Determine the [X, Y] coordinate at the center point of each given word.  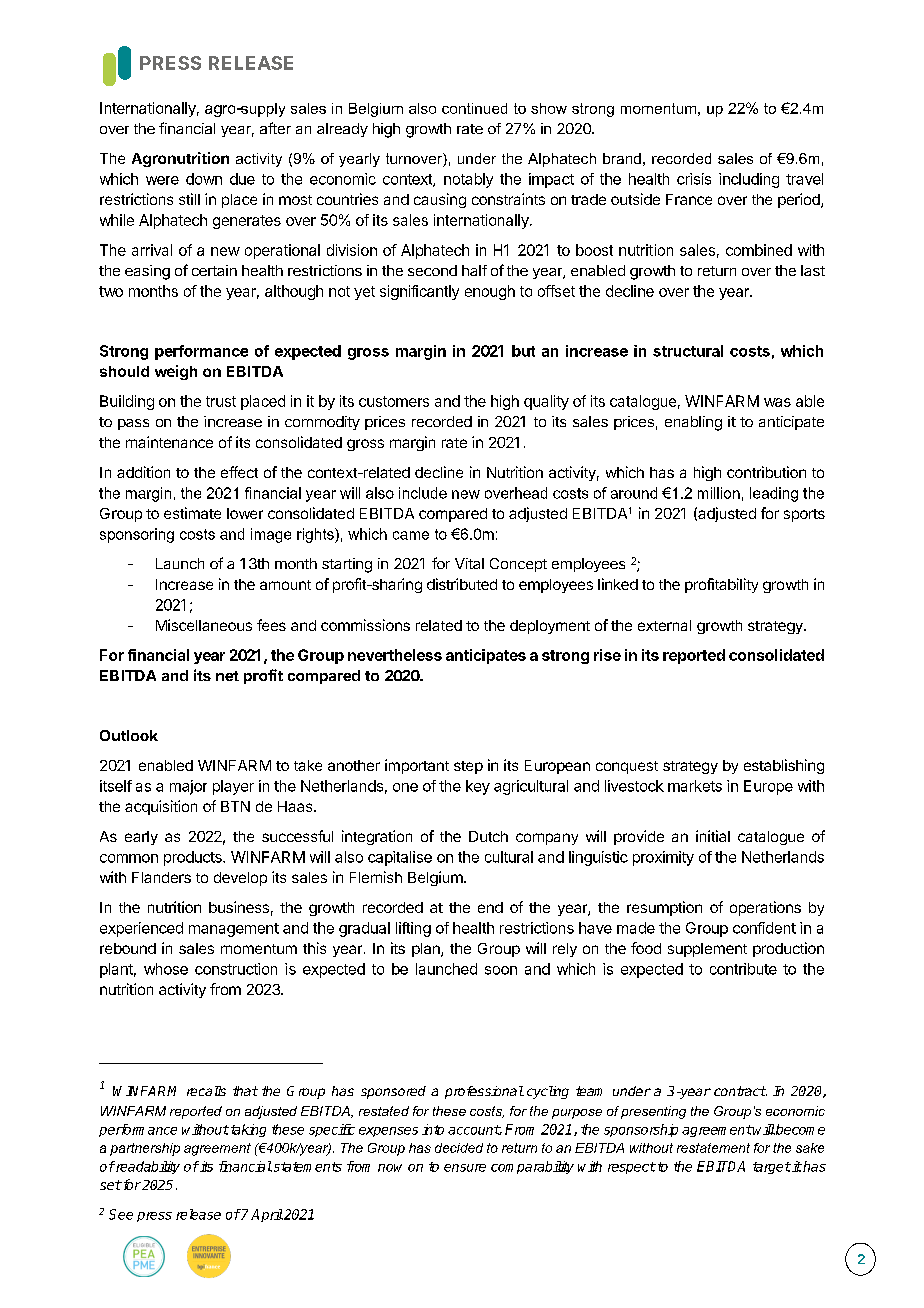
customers [394, 401]
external [664, 625]
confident [764, 928]
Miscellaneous [204, 625]
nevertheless [395, 655]
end [490, 907]
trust [221, 401]
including [749, 180]
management [234, 930]
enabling [693, 423]
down [204, 179]
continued [474, 108]
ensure [465, 1168]
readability [147, 1167]
